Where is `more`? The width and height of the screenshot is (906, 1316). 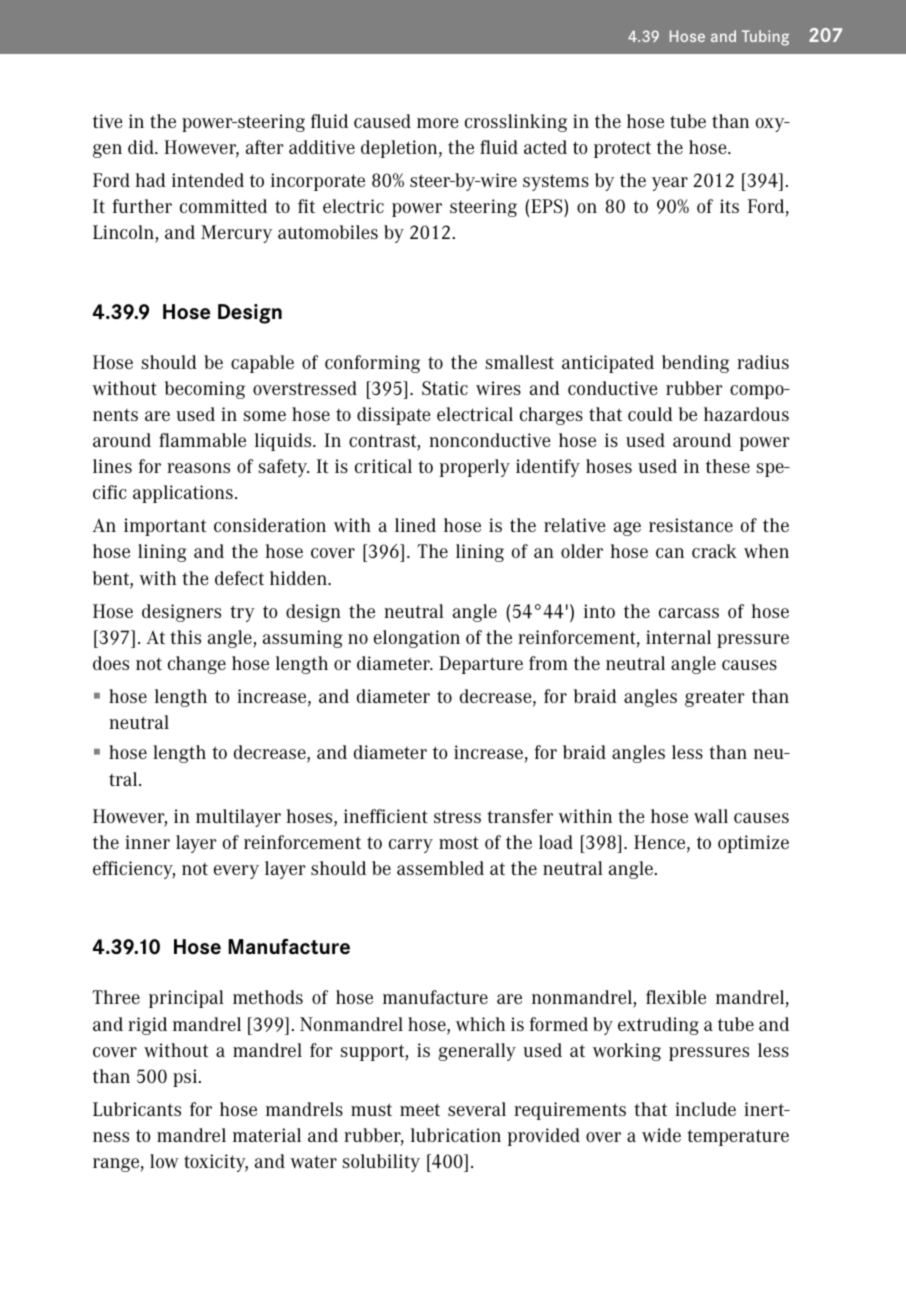
more is located at coordinates (437, 123).
